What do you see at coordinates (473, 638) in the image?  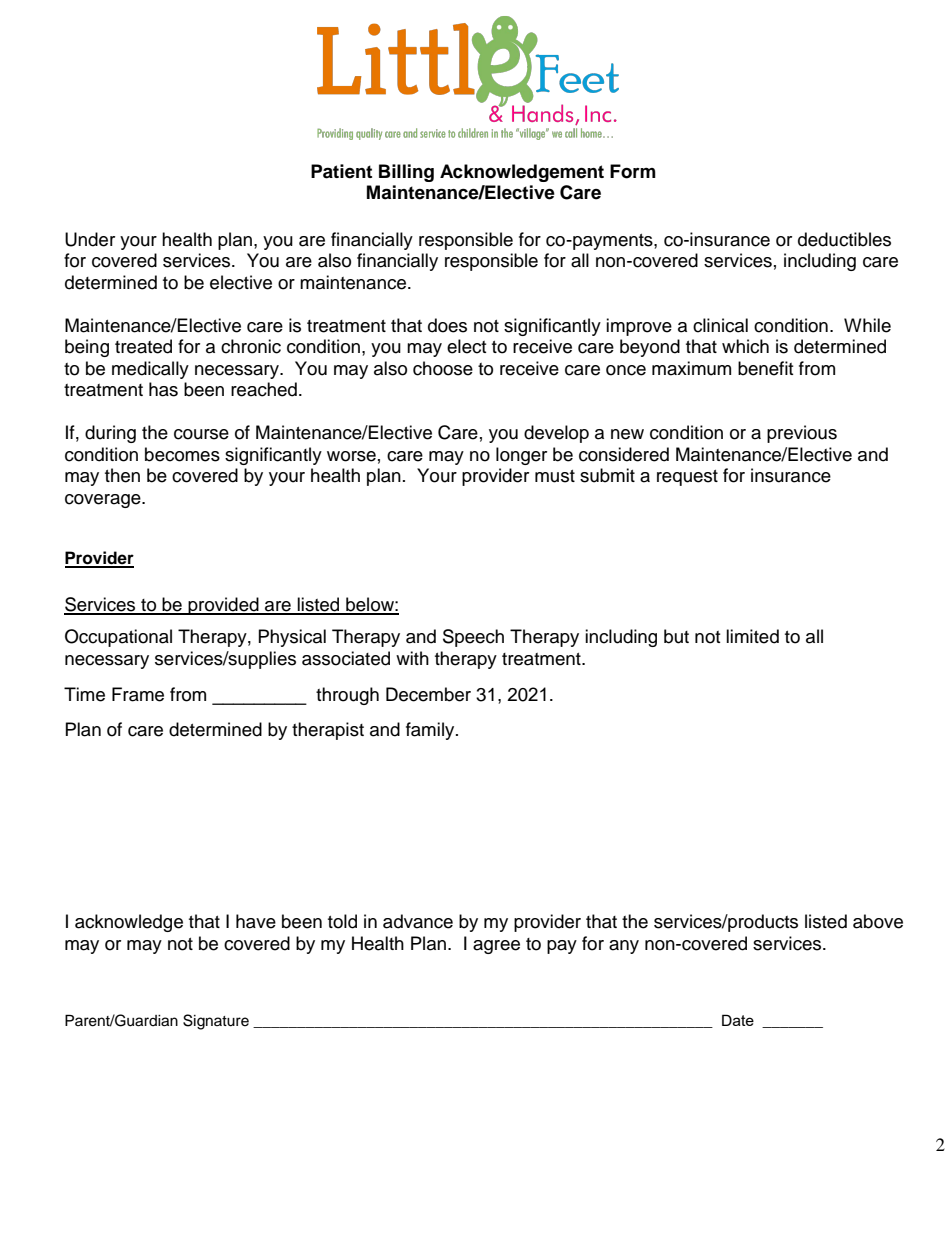 I see `Speech` at bounding box center [473, 638].
